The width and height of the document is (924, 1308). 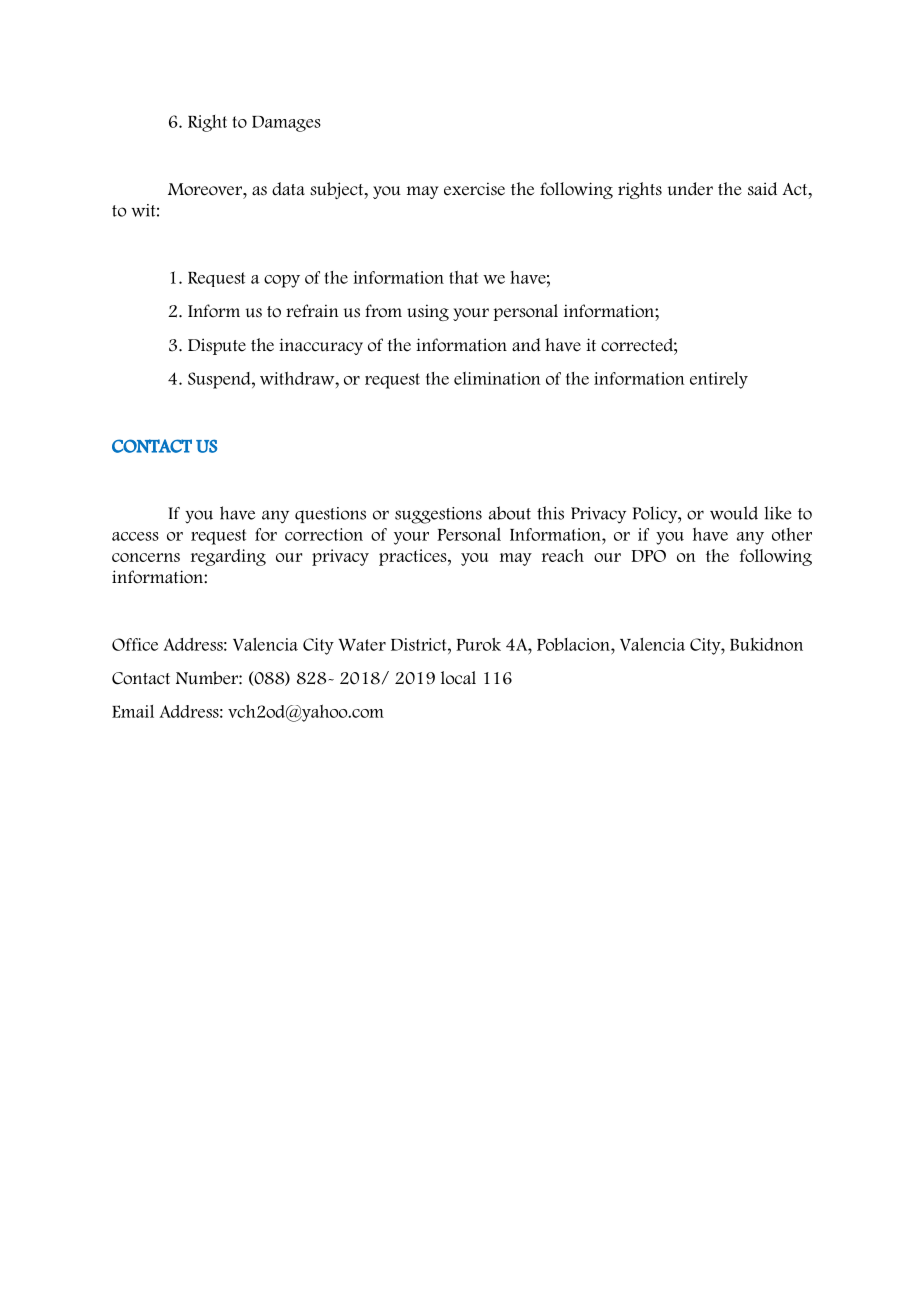 What do you see at coordinates (286, 124) in the document?
I see `Damages` at bounding box center [286, 124].
